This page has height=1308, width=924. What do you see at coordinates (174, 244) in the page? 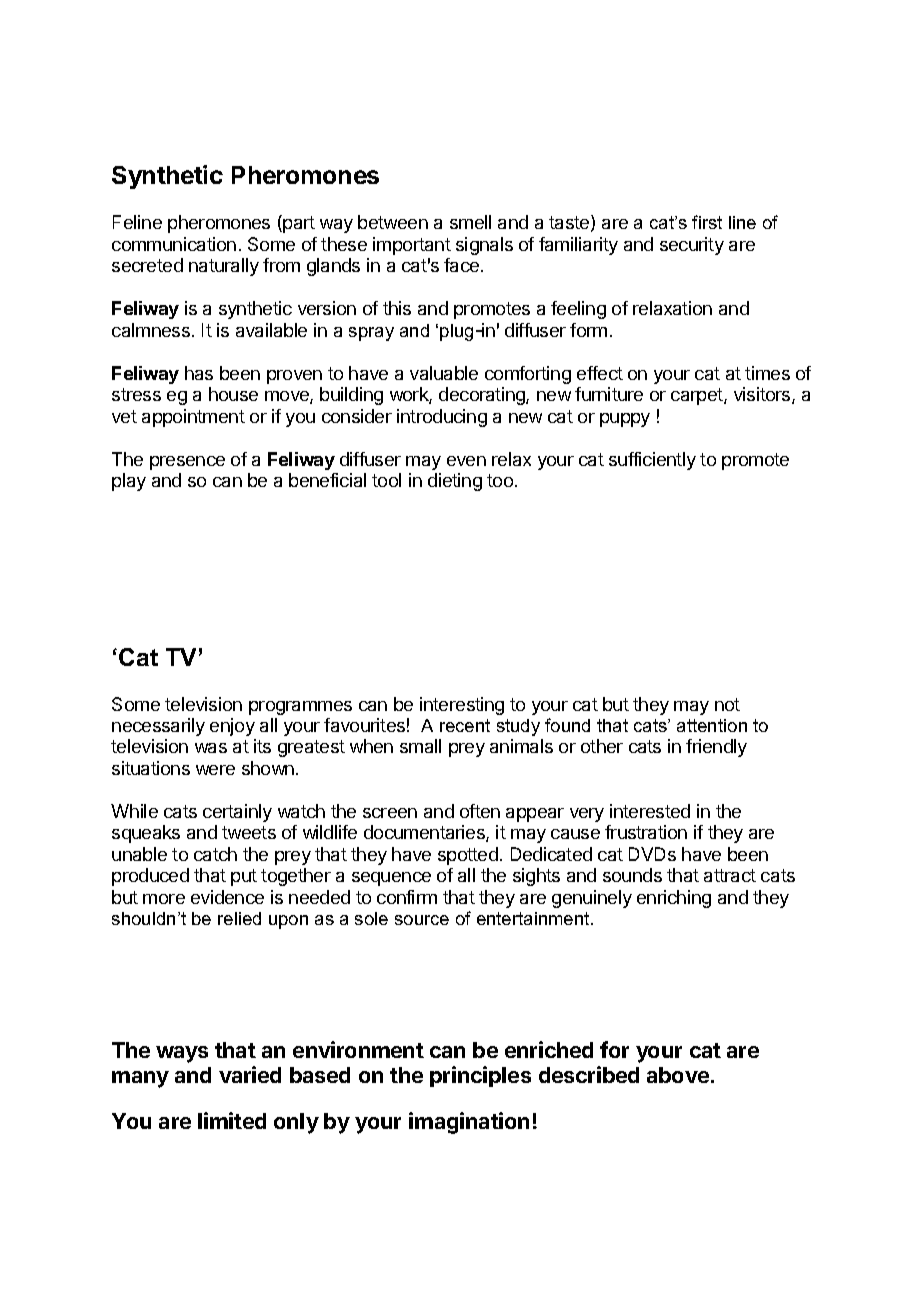
I see `communication` at bounding box center [174, 244].
